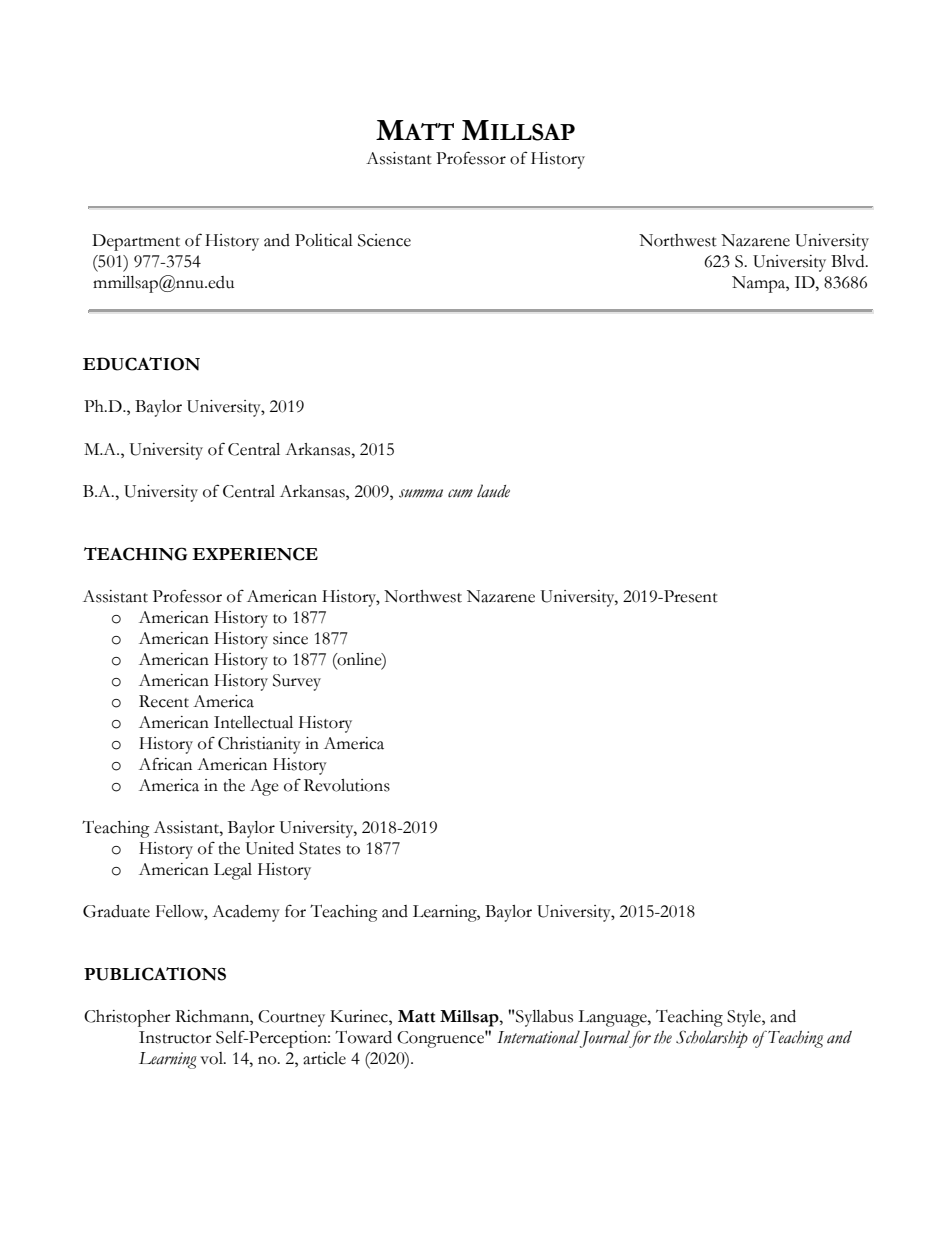 The width and height of the document is (952, 1233). What do you see at coordinates (175, 1037) in the document?
I see `Instructor` at bounding box center [175, 1037].
